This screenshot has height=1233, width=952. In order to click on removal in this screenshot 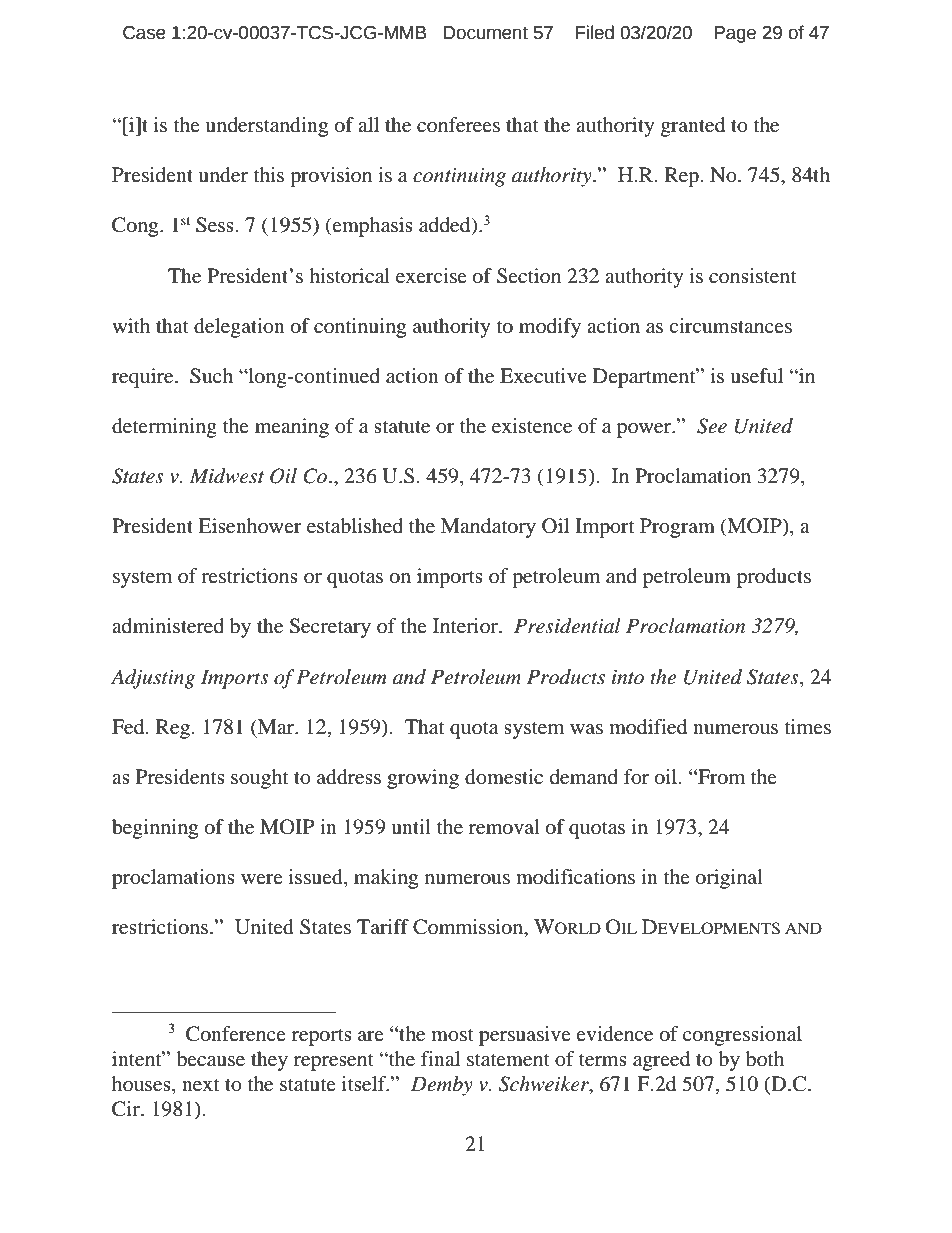, I will do `click(504, 827)`.
